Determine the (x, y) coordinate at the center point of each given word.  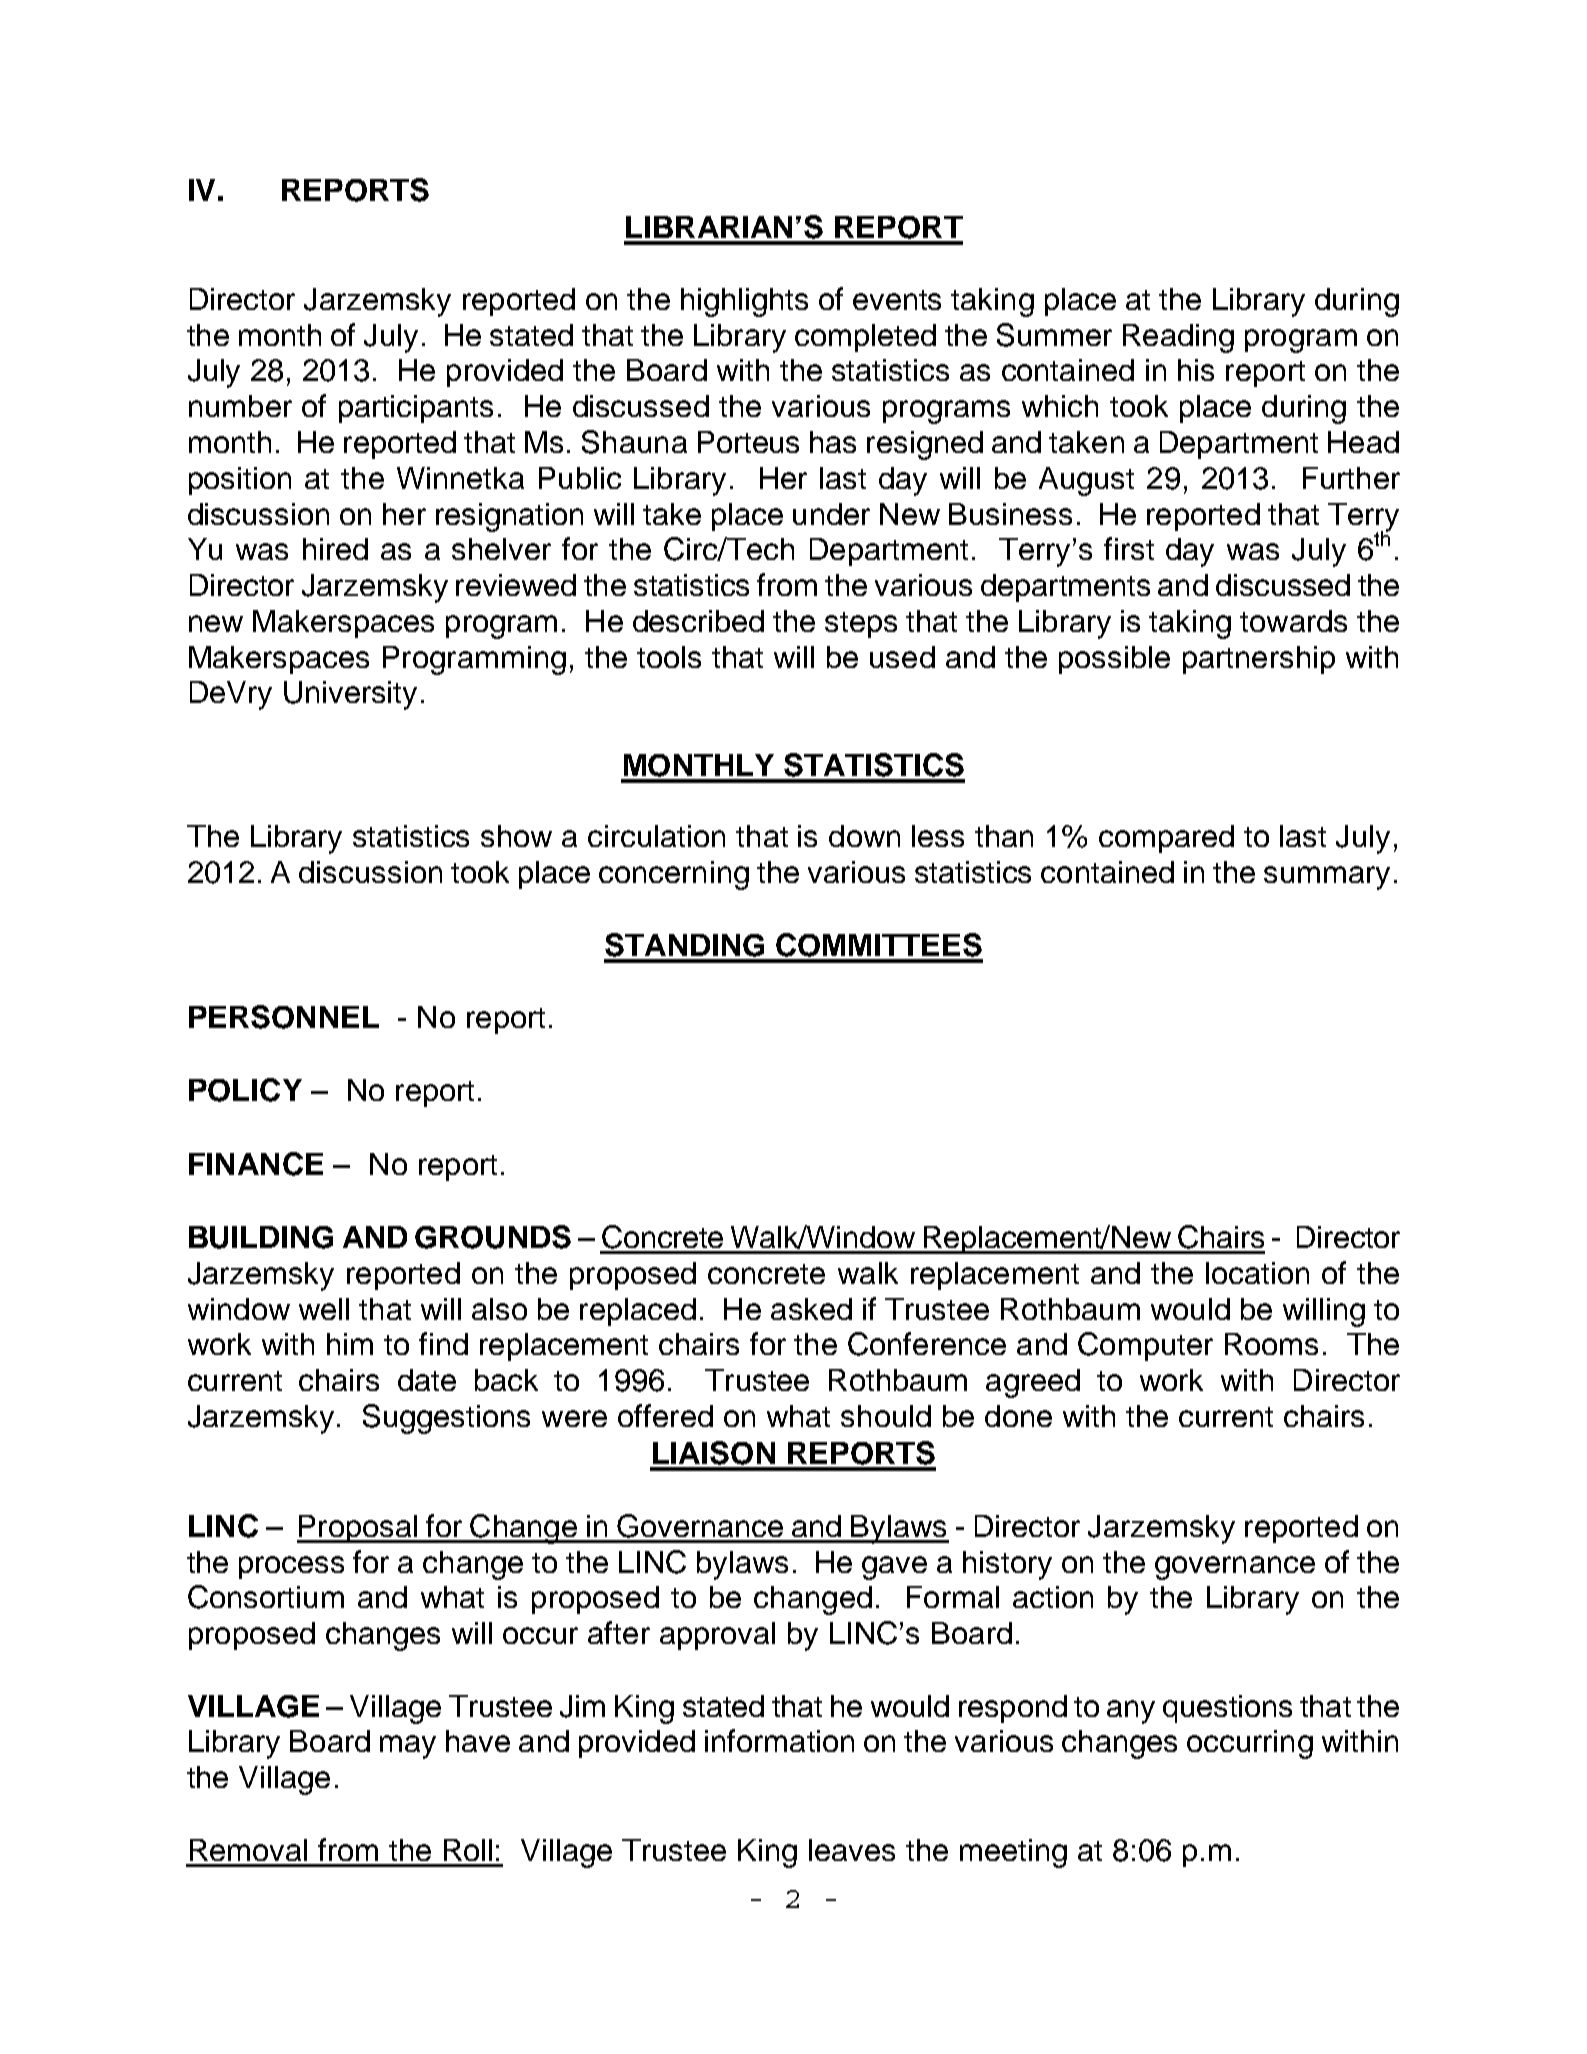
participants (416, 409)
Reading (1178, 338)
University (350, 695)
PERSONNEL (284, 1017)
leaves (852, 1850)
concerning (674, 875)
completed (865, 338)
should (886, 1416)
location (1257, 1273)
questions (1227, 1709)
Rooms (1271, 1344)
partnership (1259, 660)
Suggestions (446, 1419)
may (408, 1747)
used (902, 657)
